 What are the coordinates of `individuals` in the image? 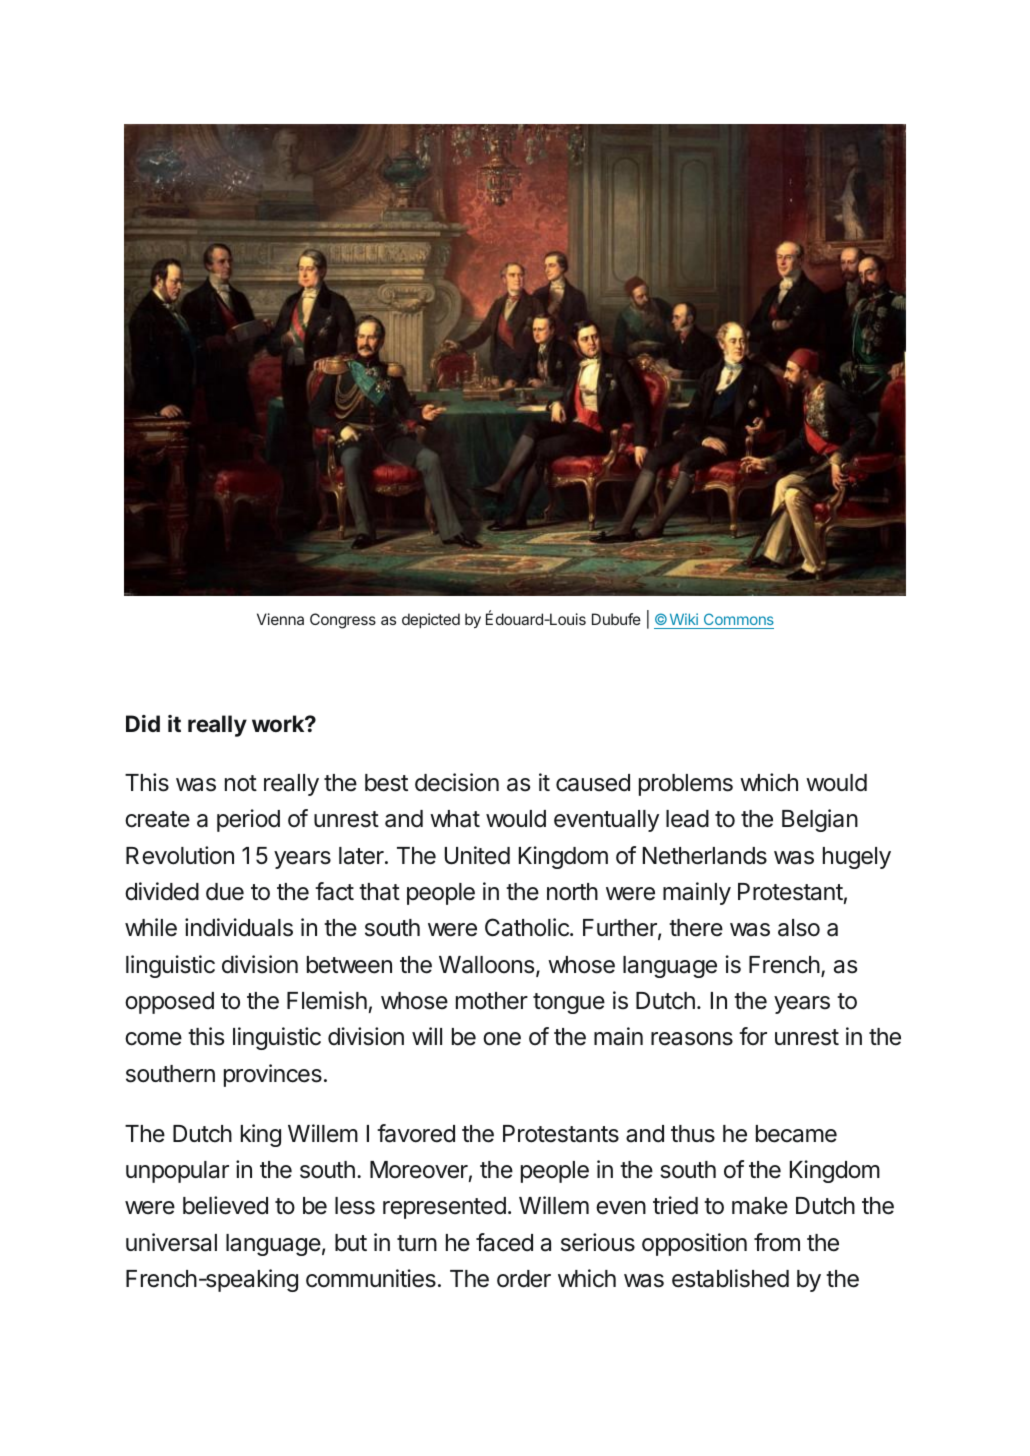 It's located at (239, 927).
